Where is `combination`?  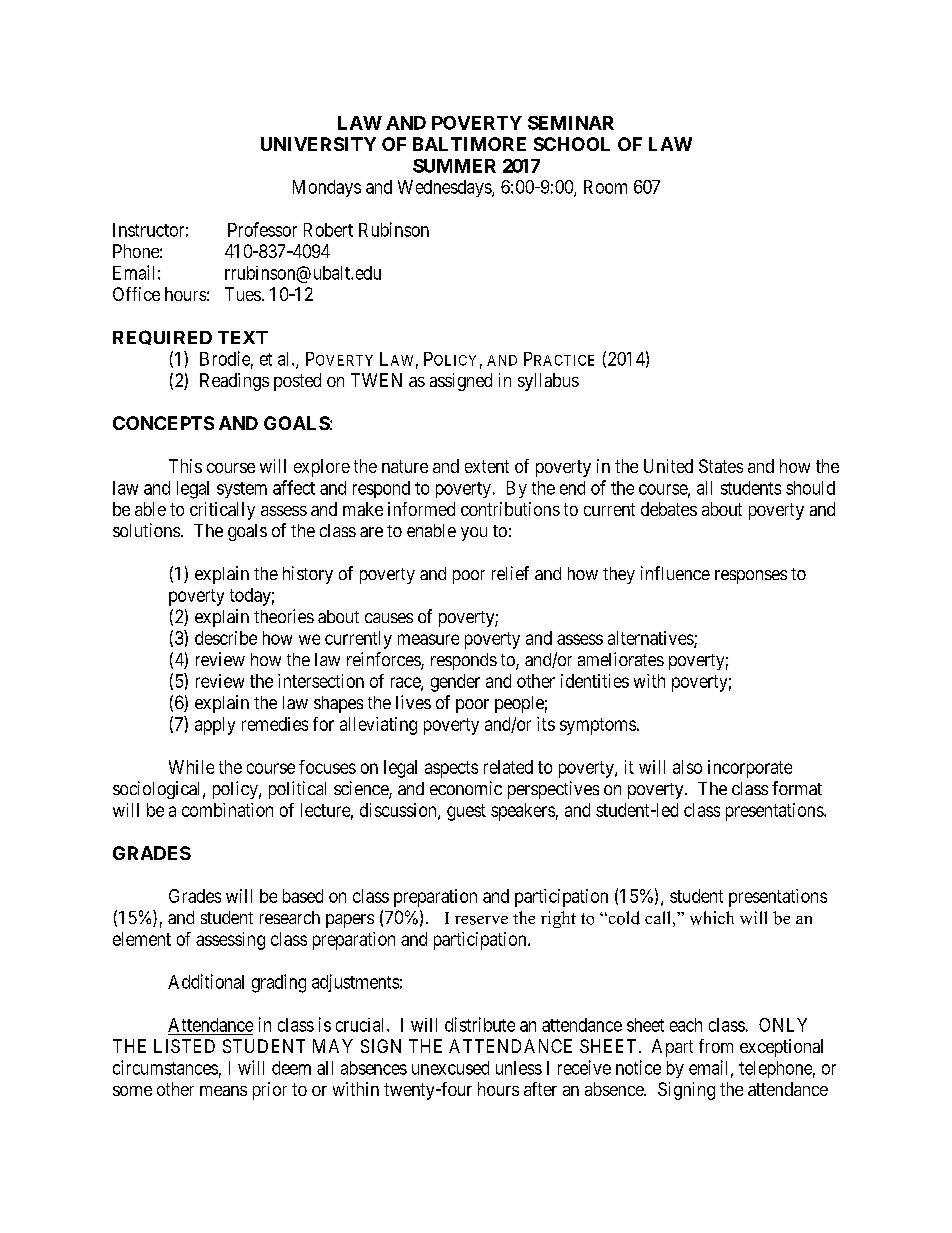 combination is located at coordinates (227, 810).
